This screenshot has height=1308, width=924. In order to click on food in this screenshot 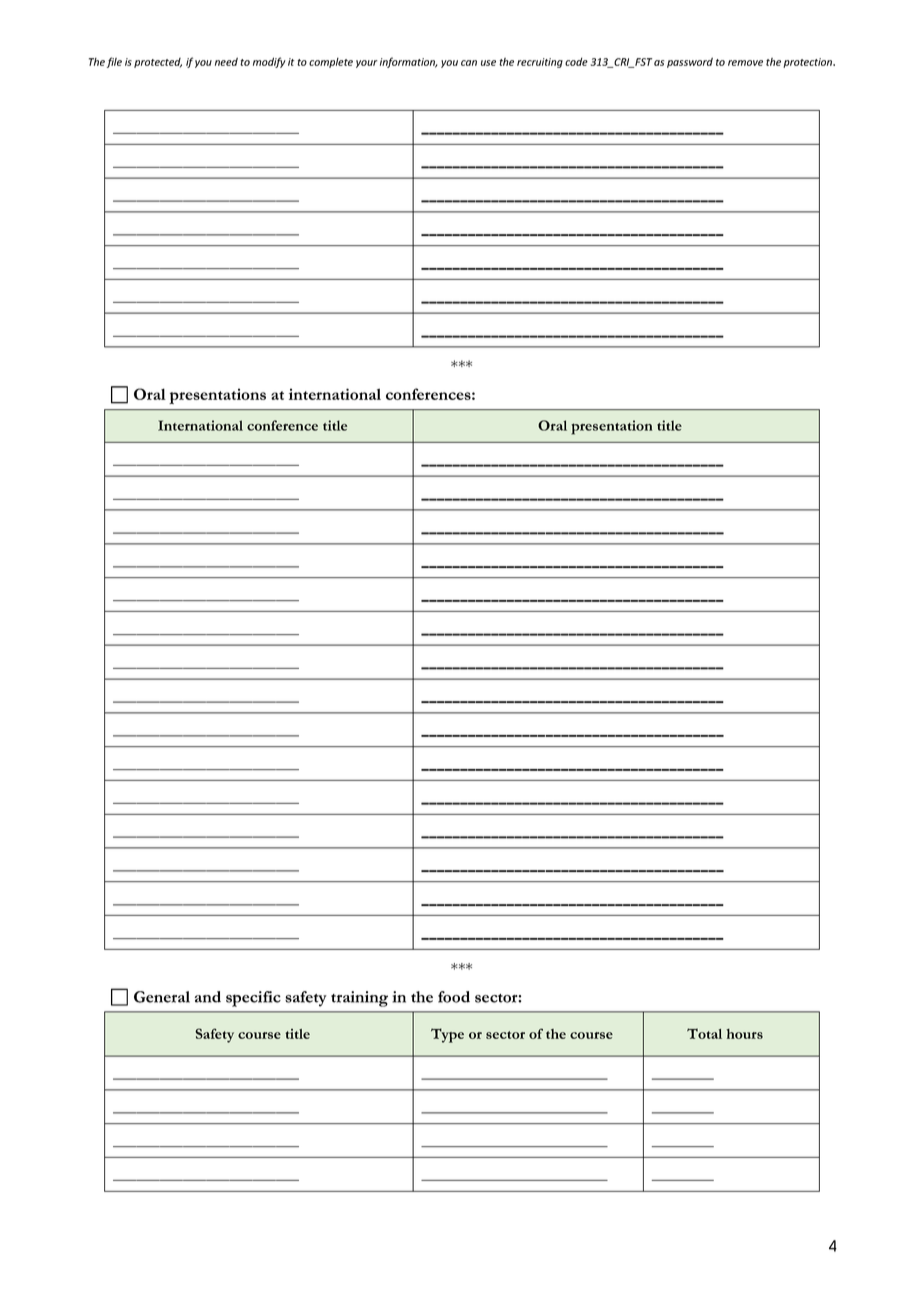, I will do `click(454, 997)`.
